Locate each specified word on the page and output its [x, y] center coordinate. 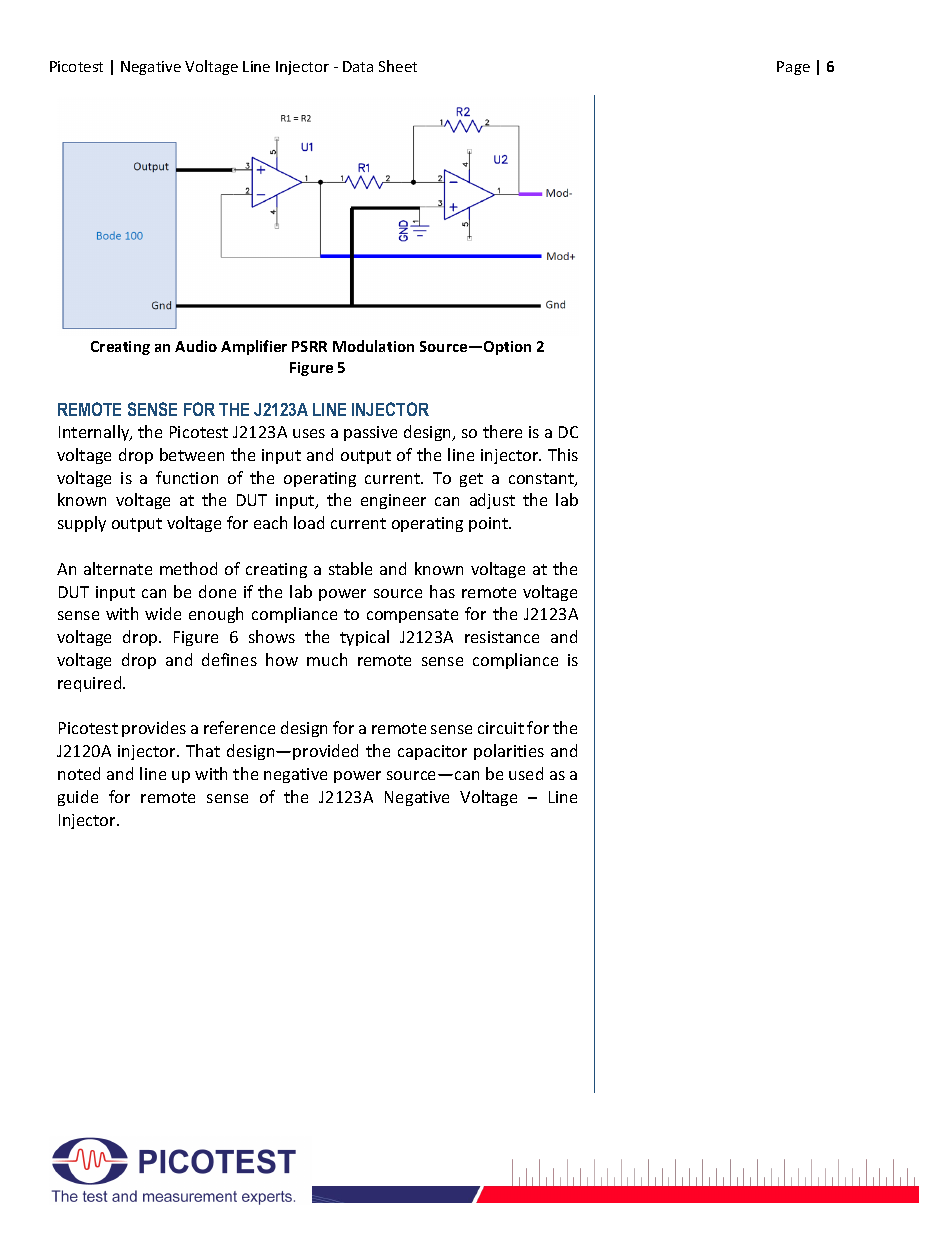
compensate [412, 616]
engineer [393, 501]
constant [542, 480]
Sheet [398, 66]
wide [163, 613]
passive [370, 433]
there [502, 431]
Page [793, 68]
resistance [502, 637]
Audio [196, 346]
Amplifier [254, 347]
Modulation [373, 346]
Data [358, 66]
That [203, 750]
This [563, 454]
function [187, 477]
